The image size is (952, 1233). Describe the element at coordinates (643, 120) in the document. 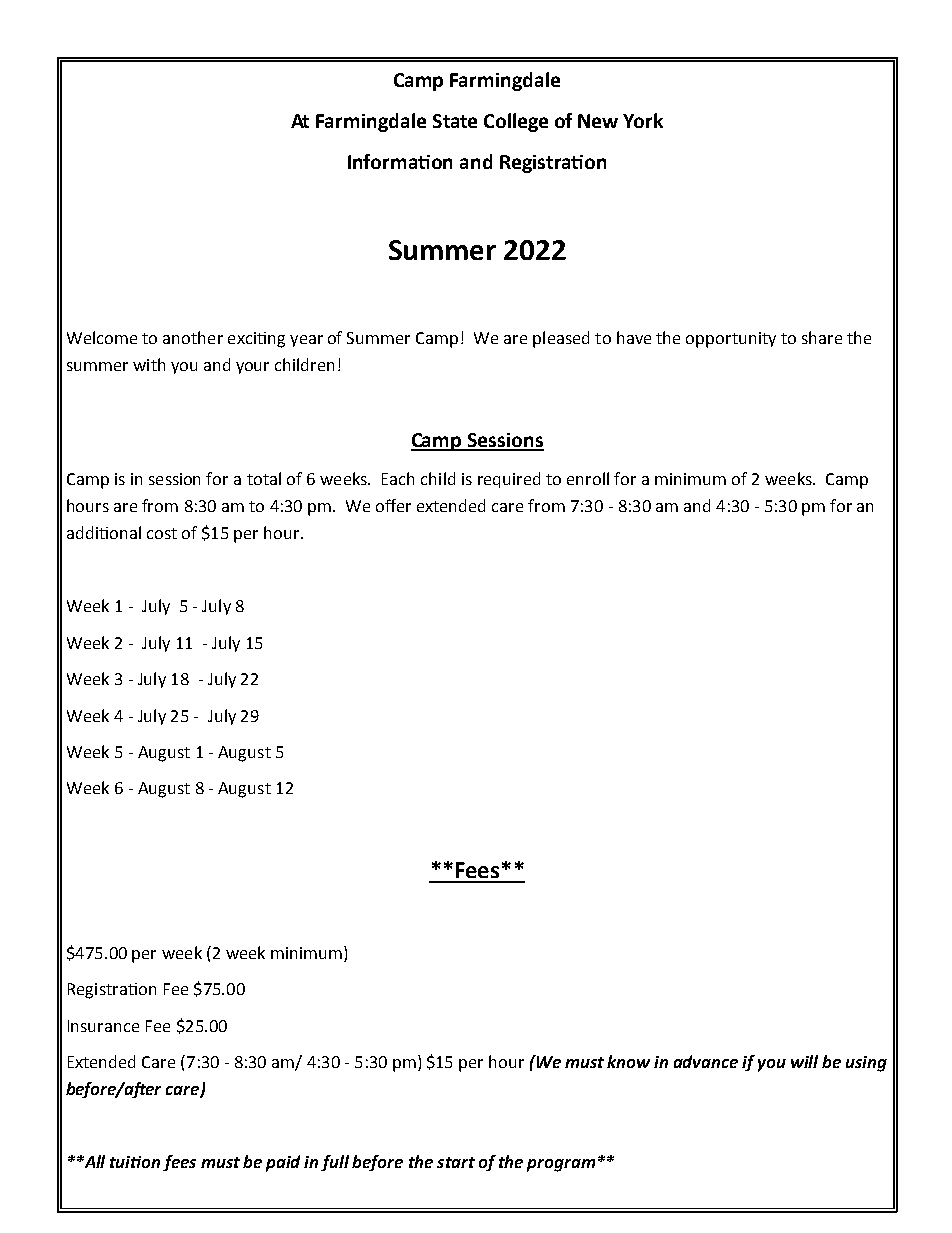

I see `York` at that location.
